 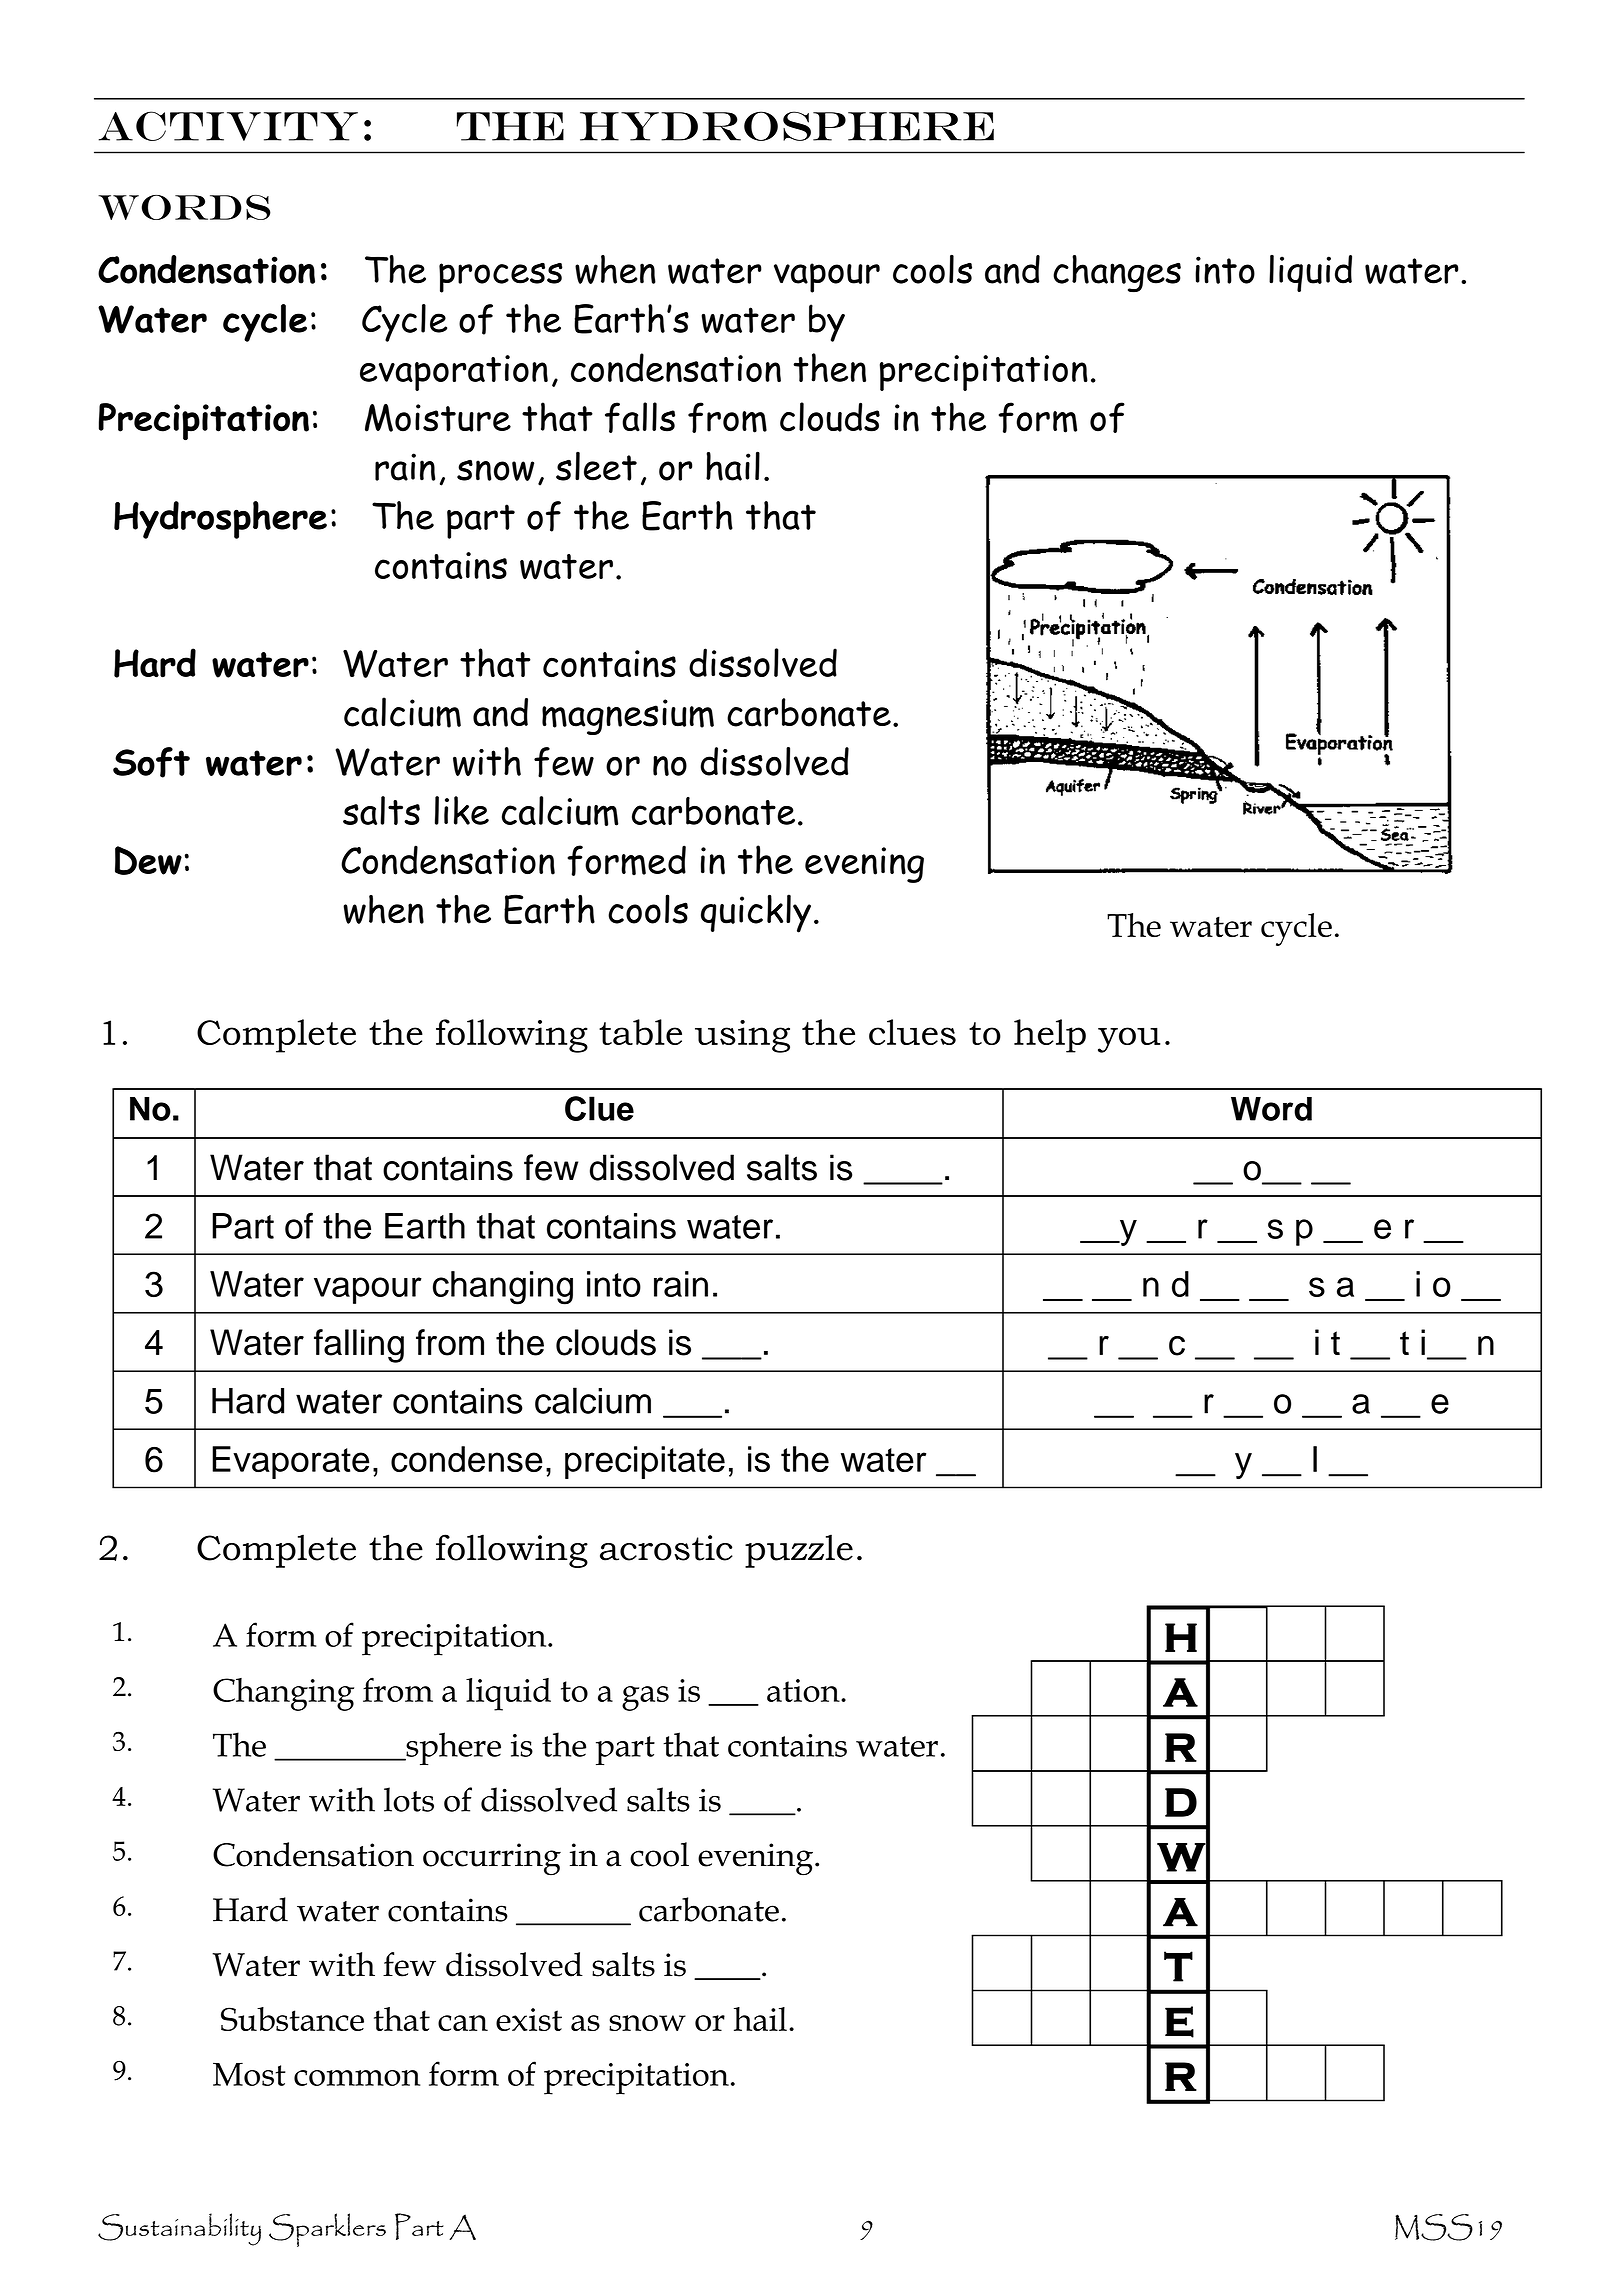 I want to click on changes, so click(x=1117, y=274).
